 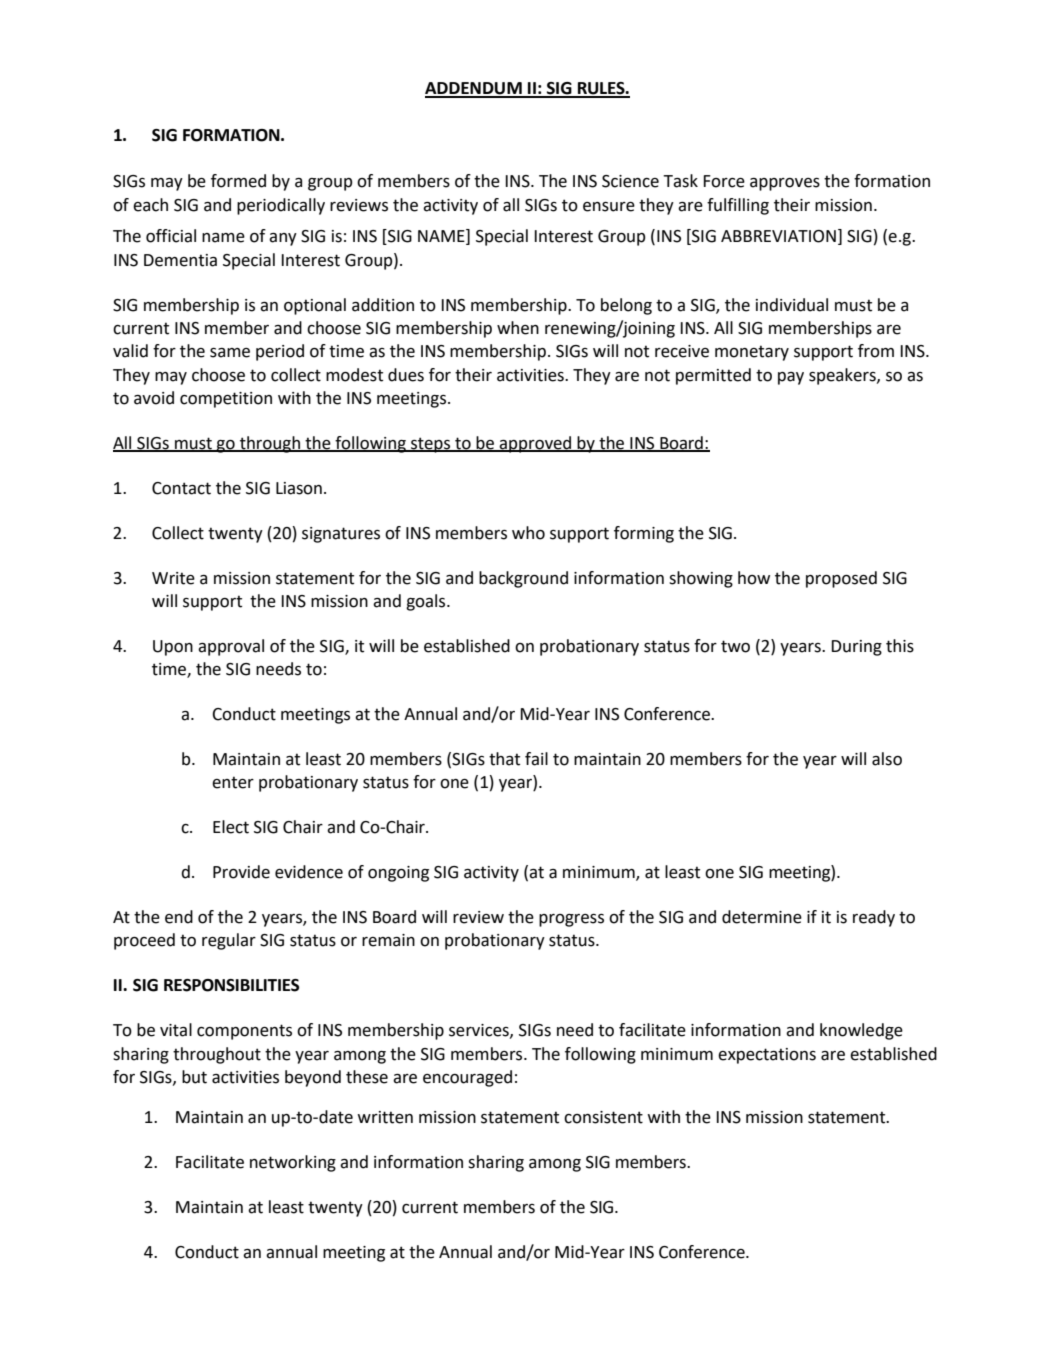 I want to click on formed, so click(x=238, y=181).
